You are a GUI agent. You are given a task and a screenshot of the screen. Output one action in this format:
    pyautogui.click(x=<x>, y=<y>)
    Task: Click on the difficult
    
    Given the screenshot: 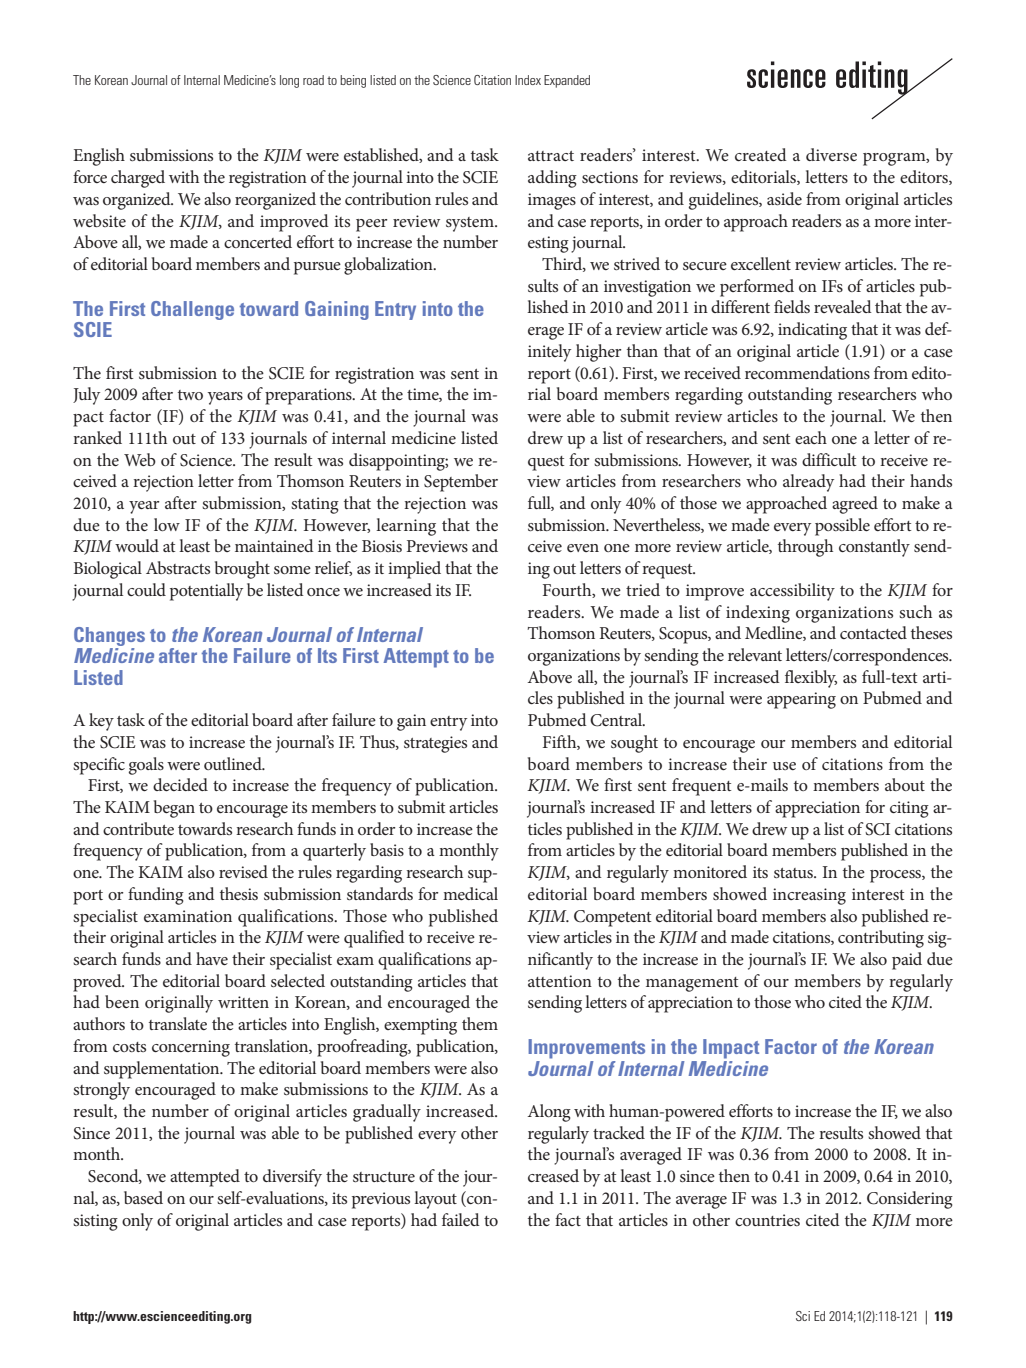 What is the action you would take?
    pyautogui.click(x=829, y=459)
